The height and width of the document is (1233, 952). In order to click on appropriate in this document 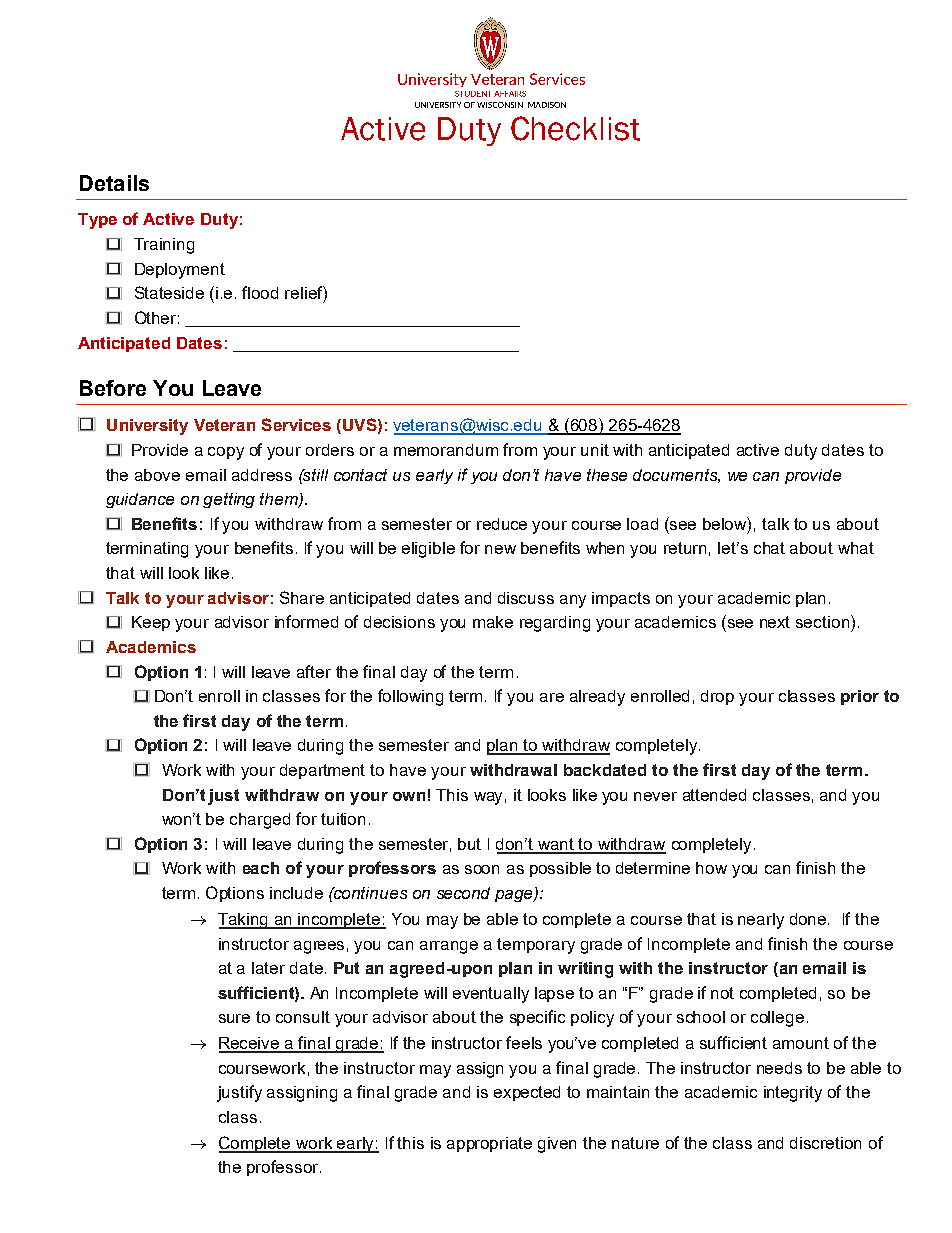, I will do `click(489, 1144)`.
